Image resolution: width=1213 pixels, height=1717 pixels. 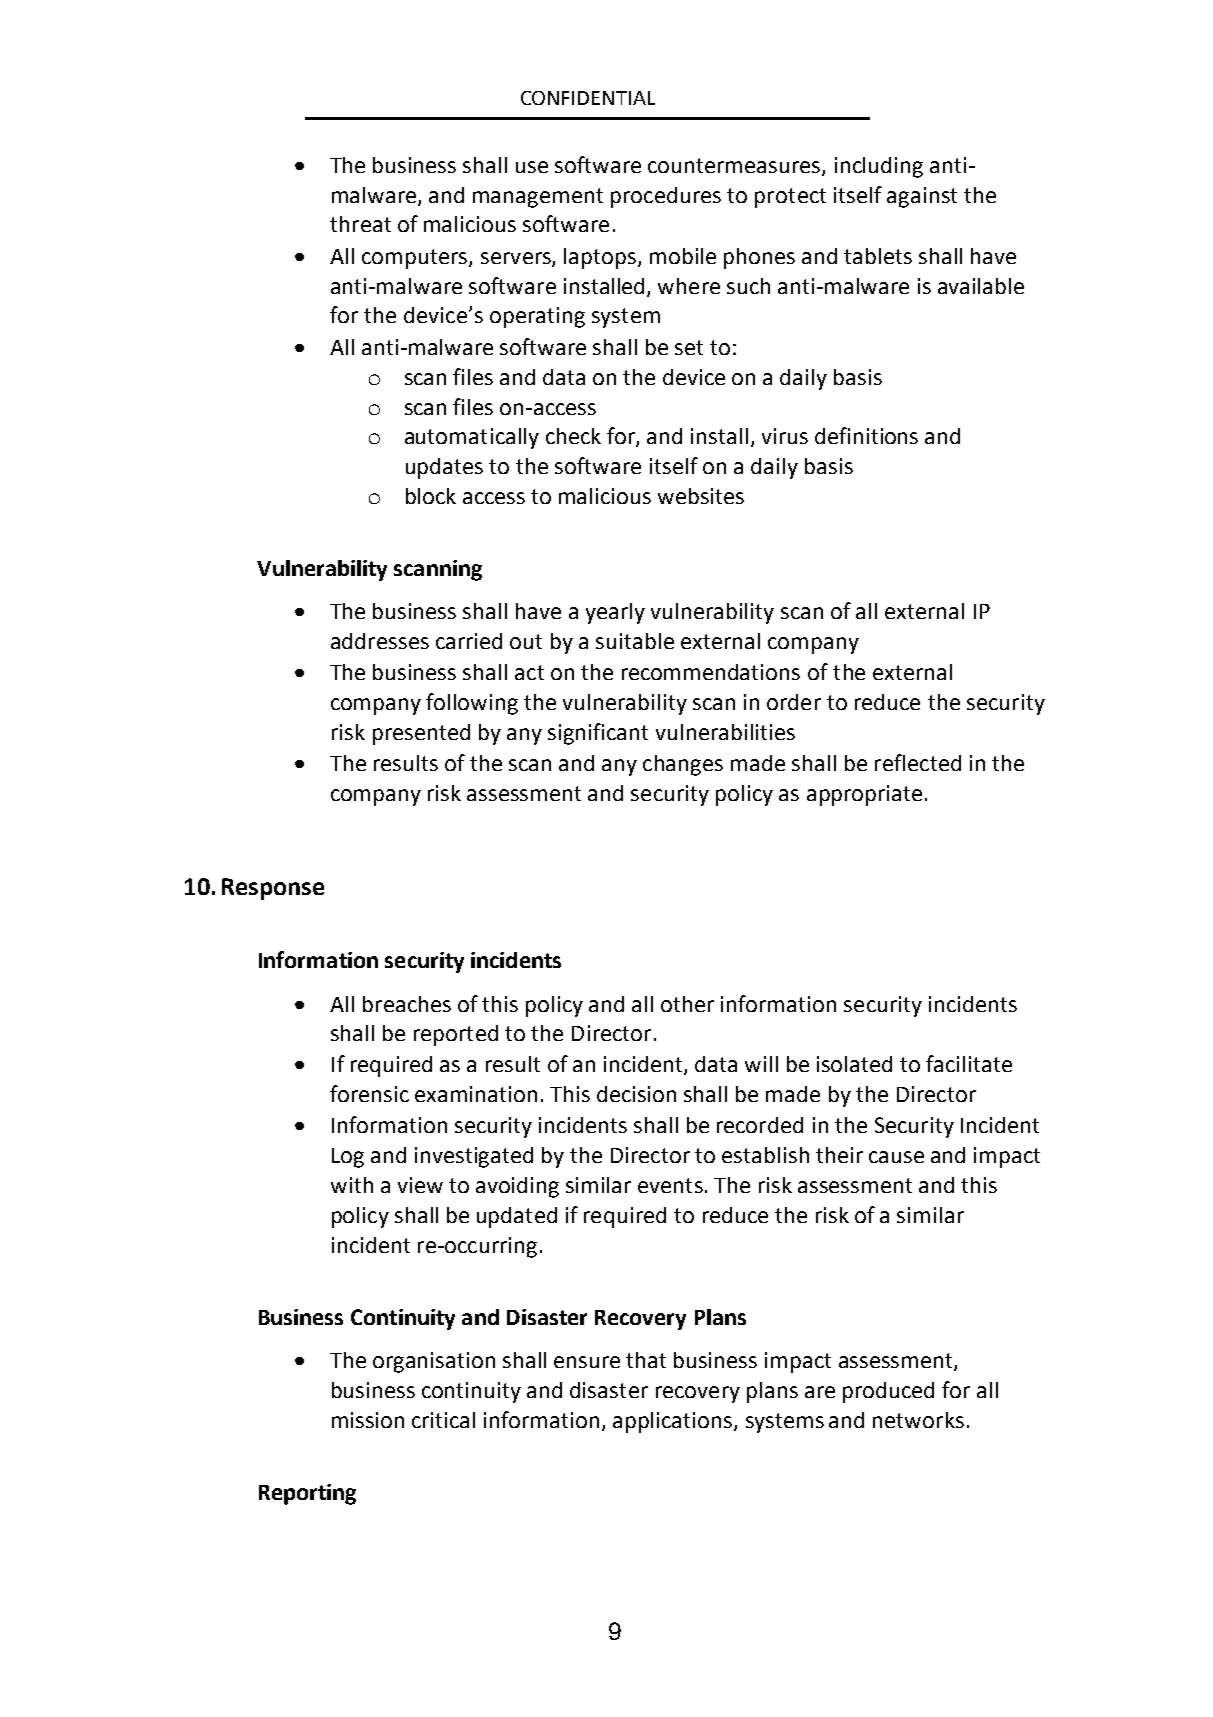 What do you see at coordinates (672, 1422) in the page?
I see `applications` at bounding box center [672, 1422].
